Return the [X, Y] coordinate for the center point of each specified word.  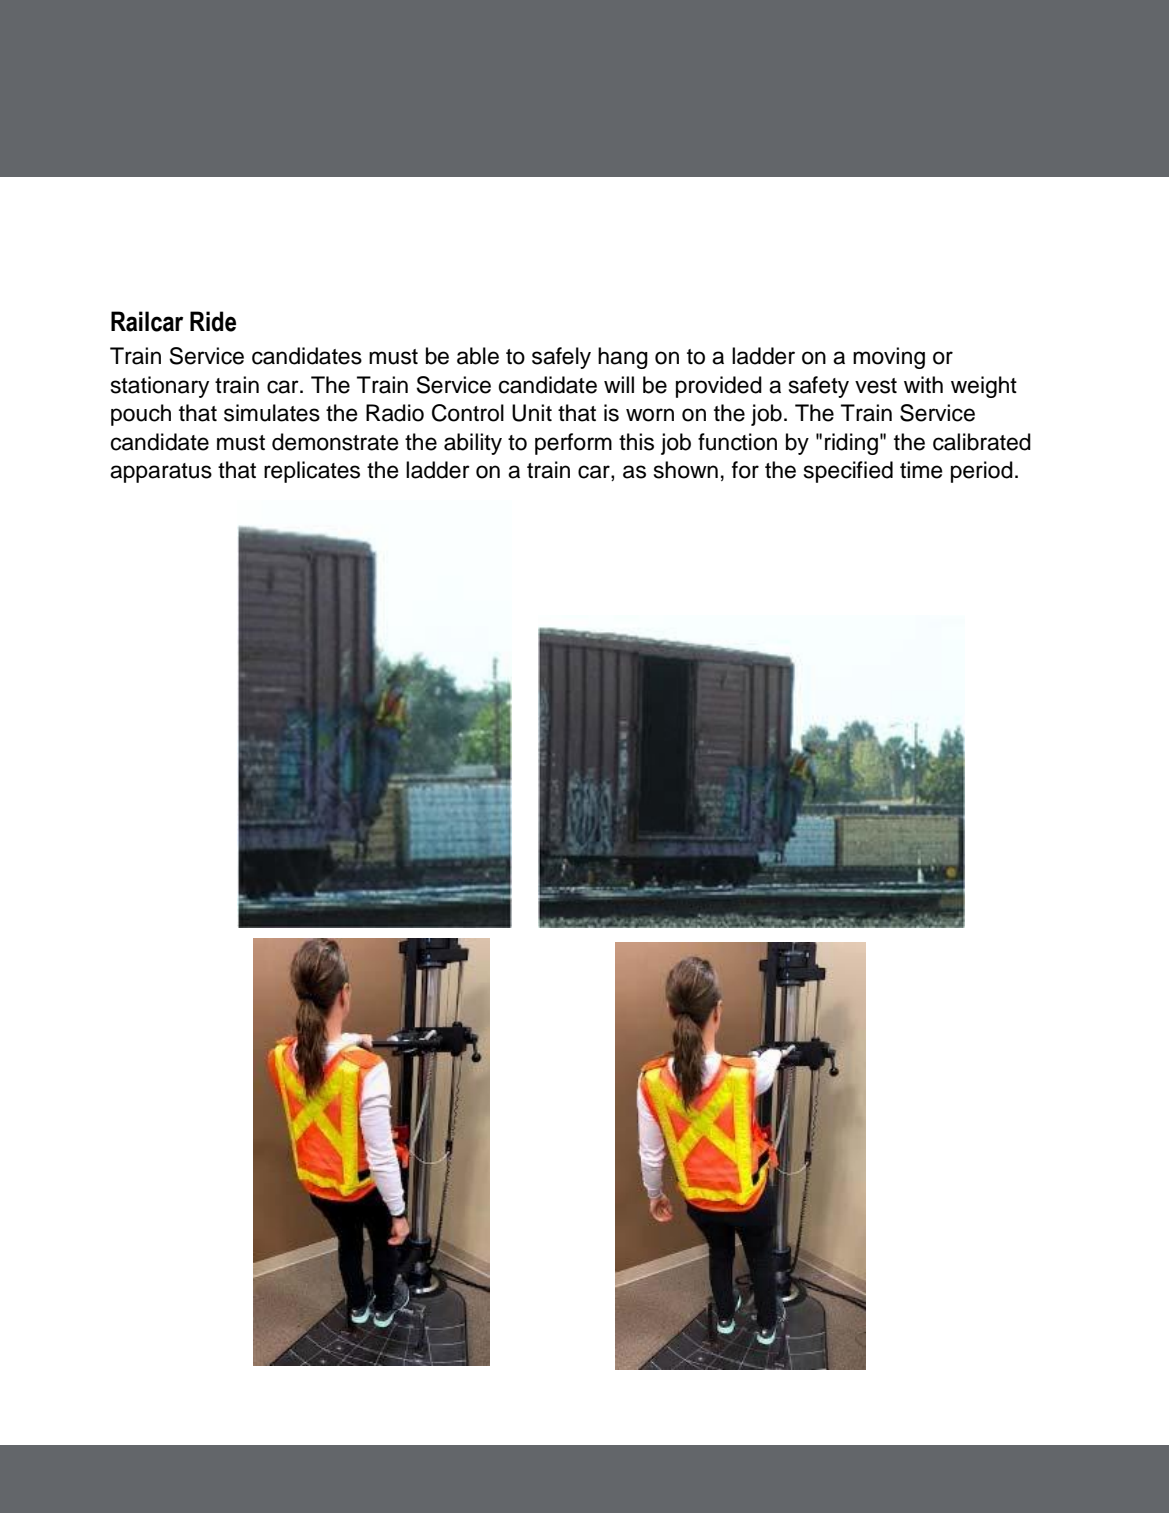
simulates [272, 413]
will [619, 384]
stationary [160, 387]
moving [889, 358]
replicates [312, 472]
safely [561, 358]
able [478, 356]
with [923, 384]
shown [686, 470]
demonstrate [335, 442]
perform [573, 444]
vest [876, 386]
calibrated [982, 442]
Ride [213, 321]
